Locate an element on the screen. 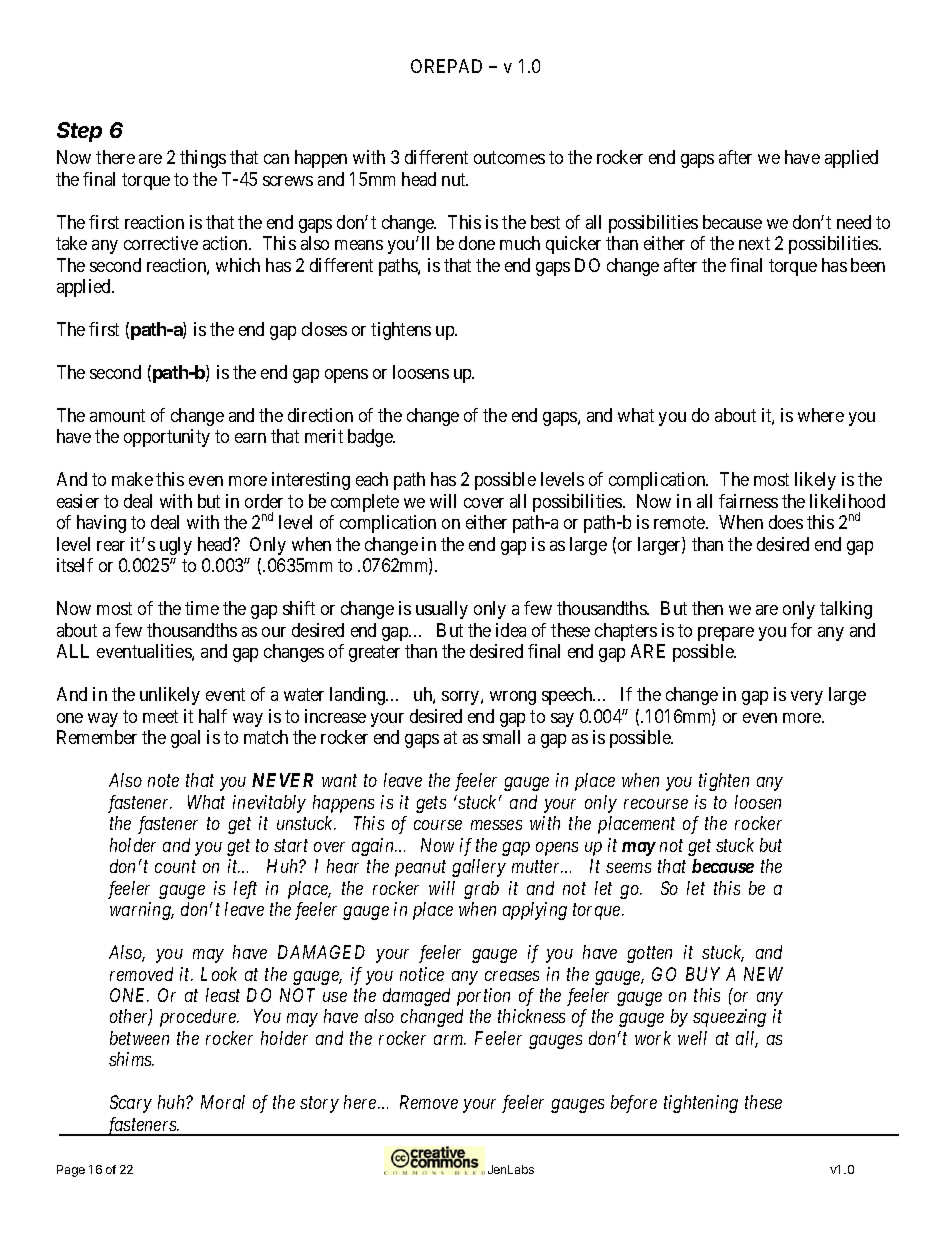  need is located at coordinates (854, 222).
